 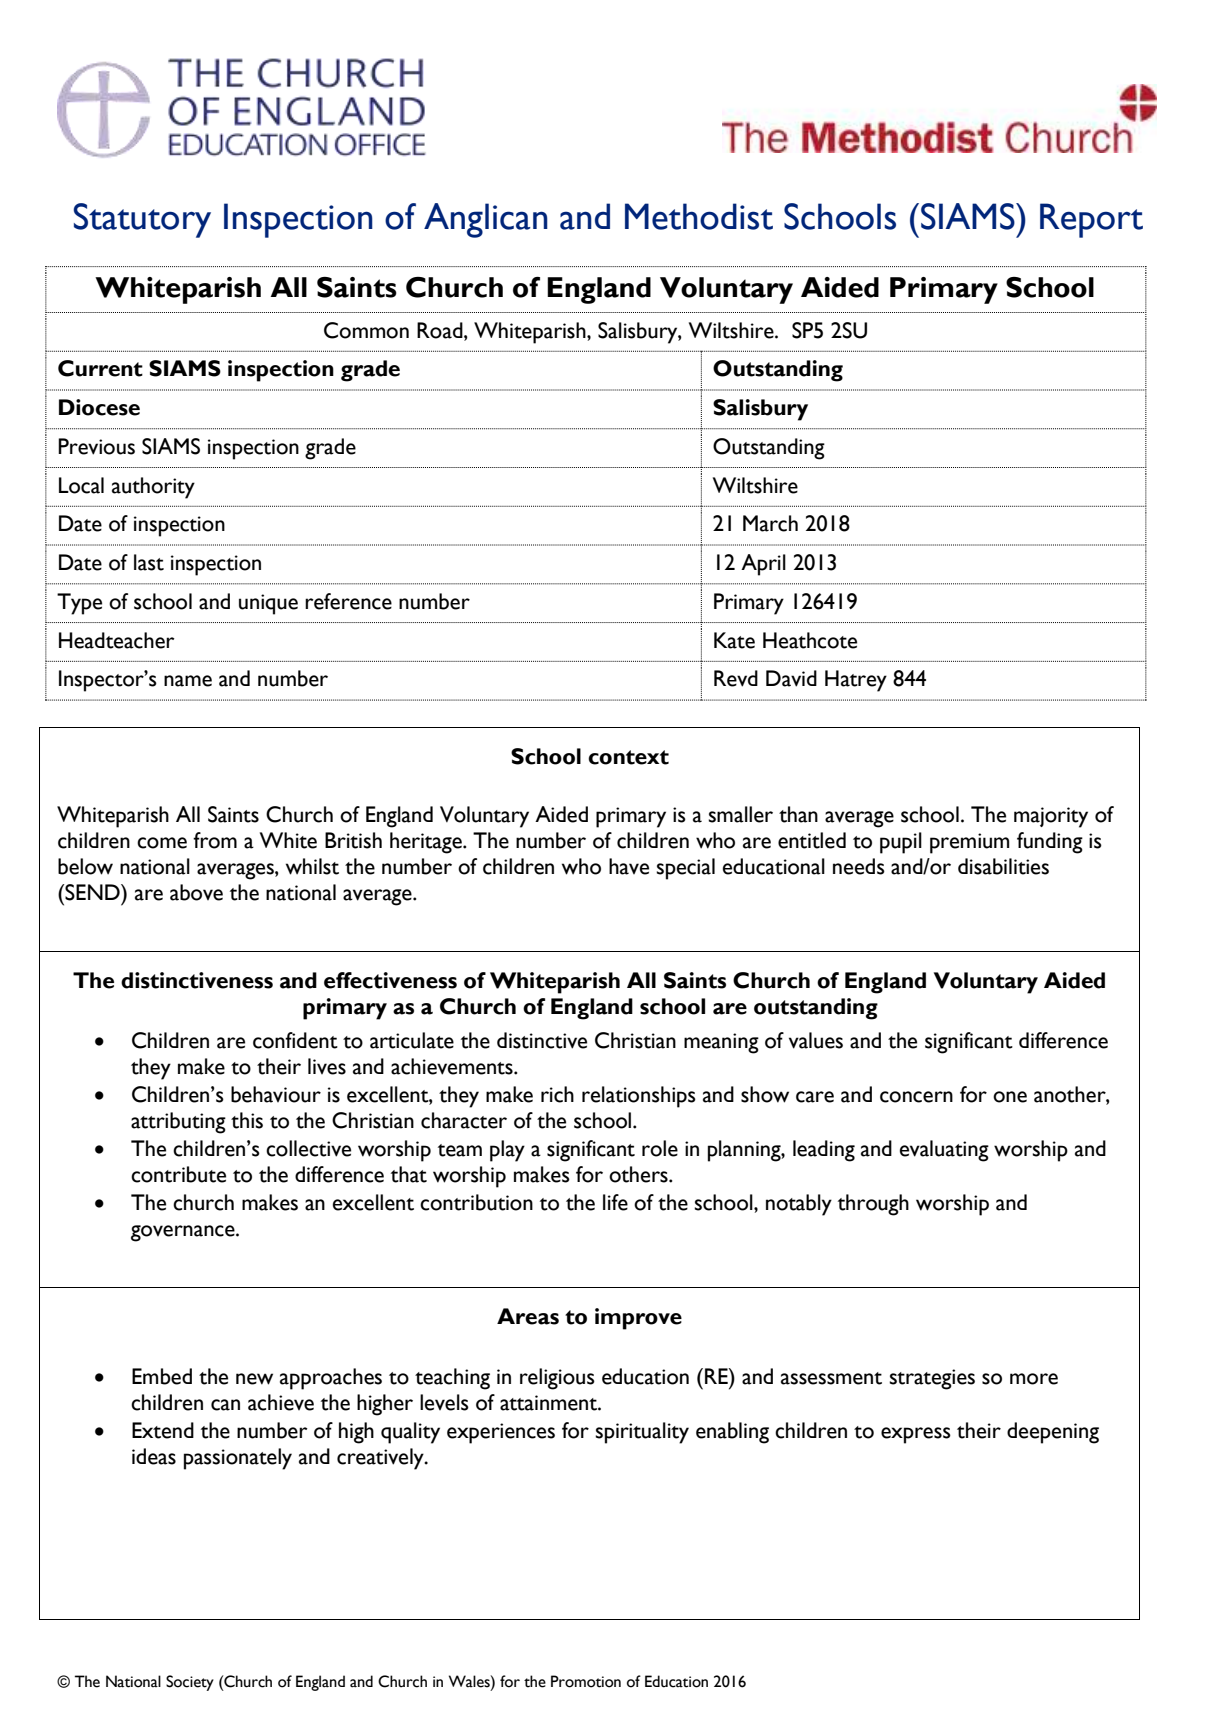 What do you see at coordinates (791, 678) in the screenshot?
I see `David` at bounding box center [791, 678].
